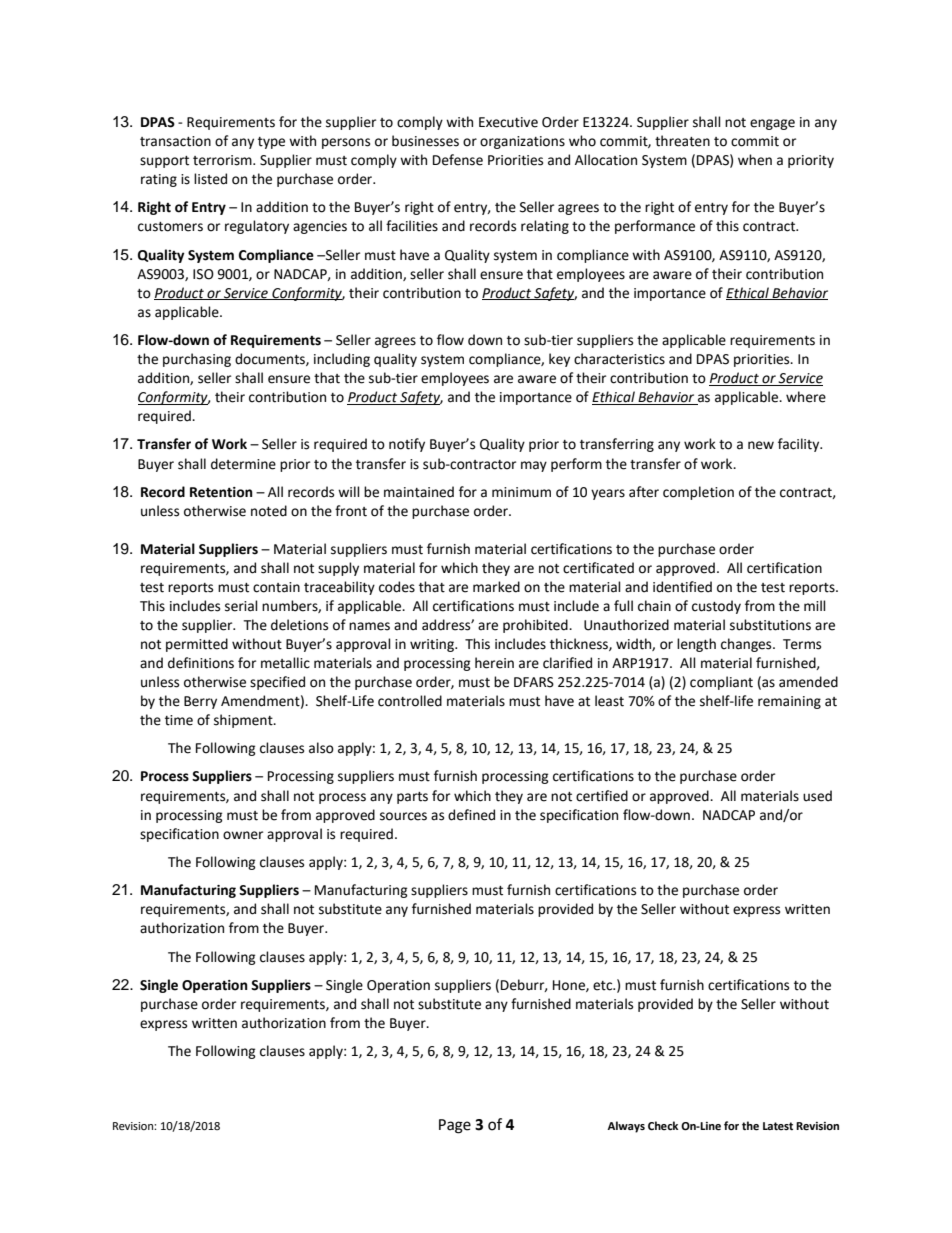  I want to click on new, so click(761, 445).
